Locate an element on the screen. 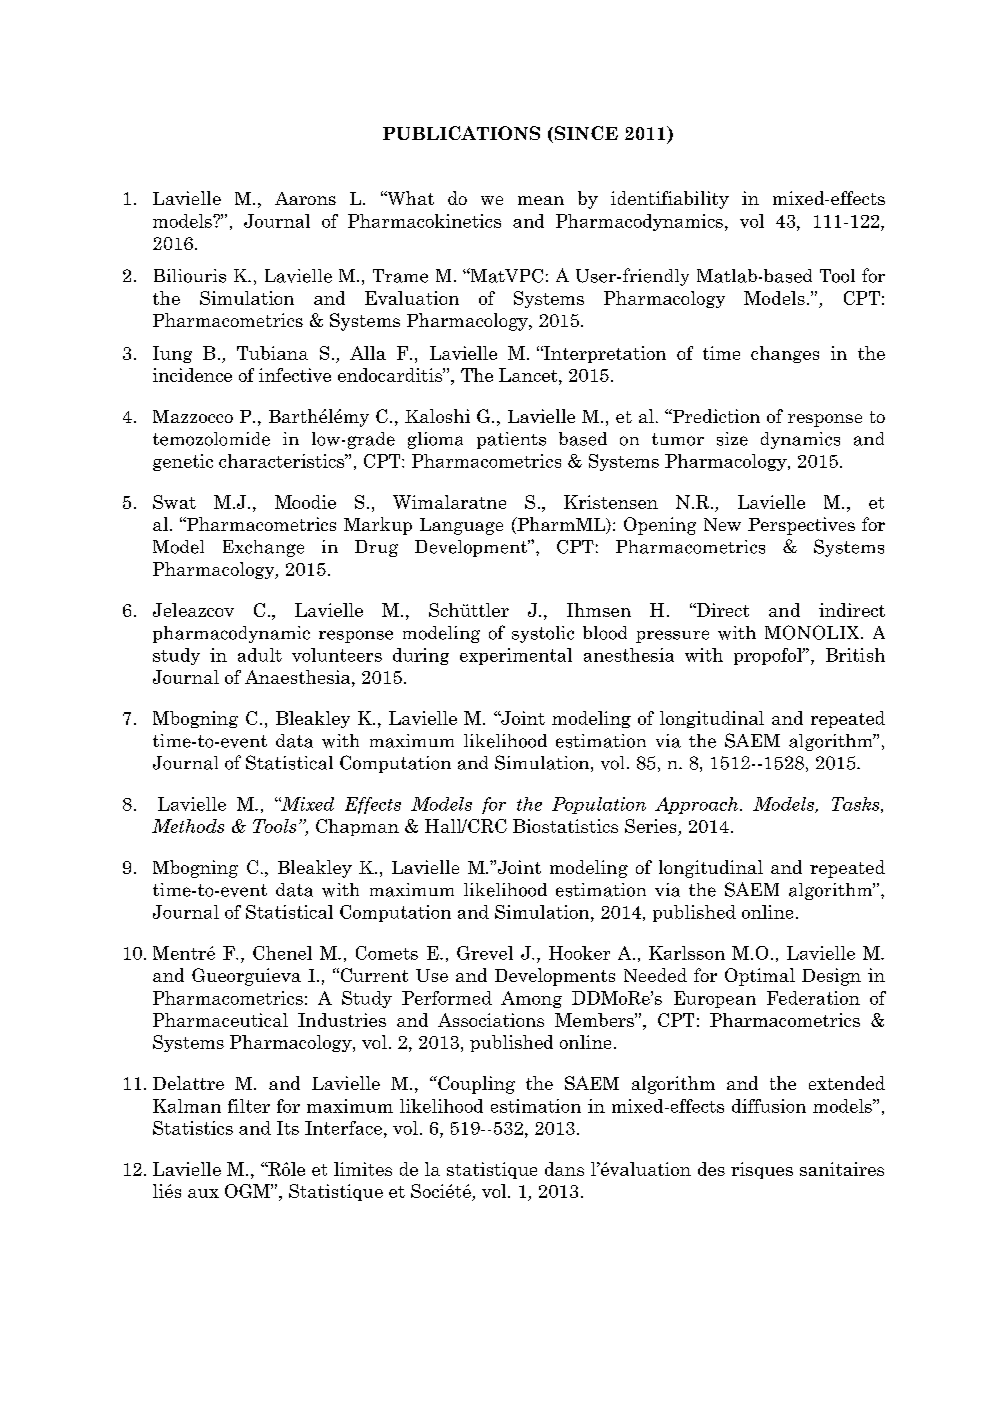  SINCE is located at coordinates (585, 134).
